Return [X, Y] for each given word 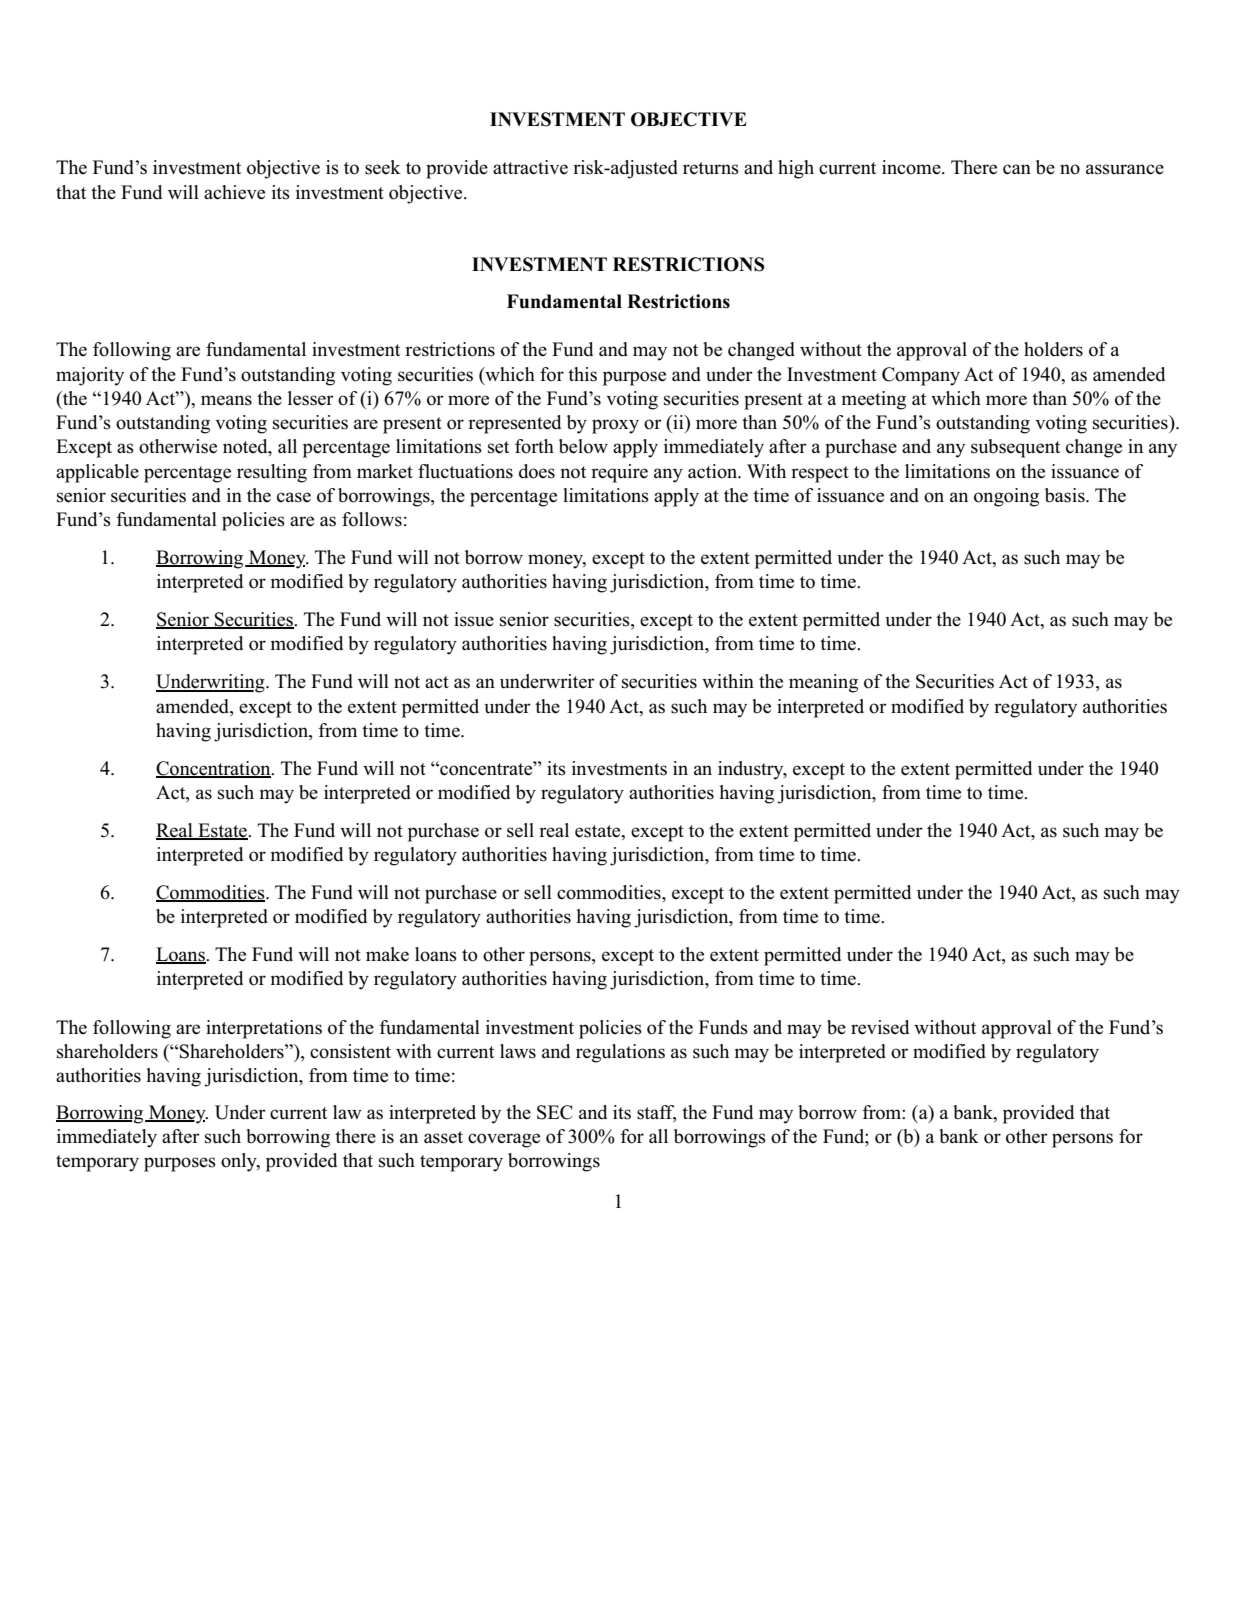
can [1017, 169]
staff [656, 1113]
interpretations [264, 1029]
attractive [530, 167]
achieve [234, 192]
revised [880, 1027]
